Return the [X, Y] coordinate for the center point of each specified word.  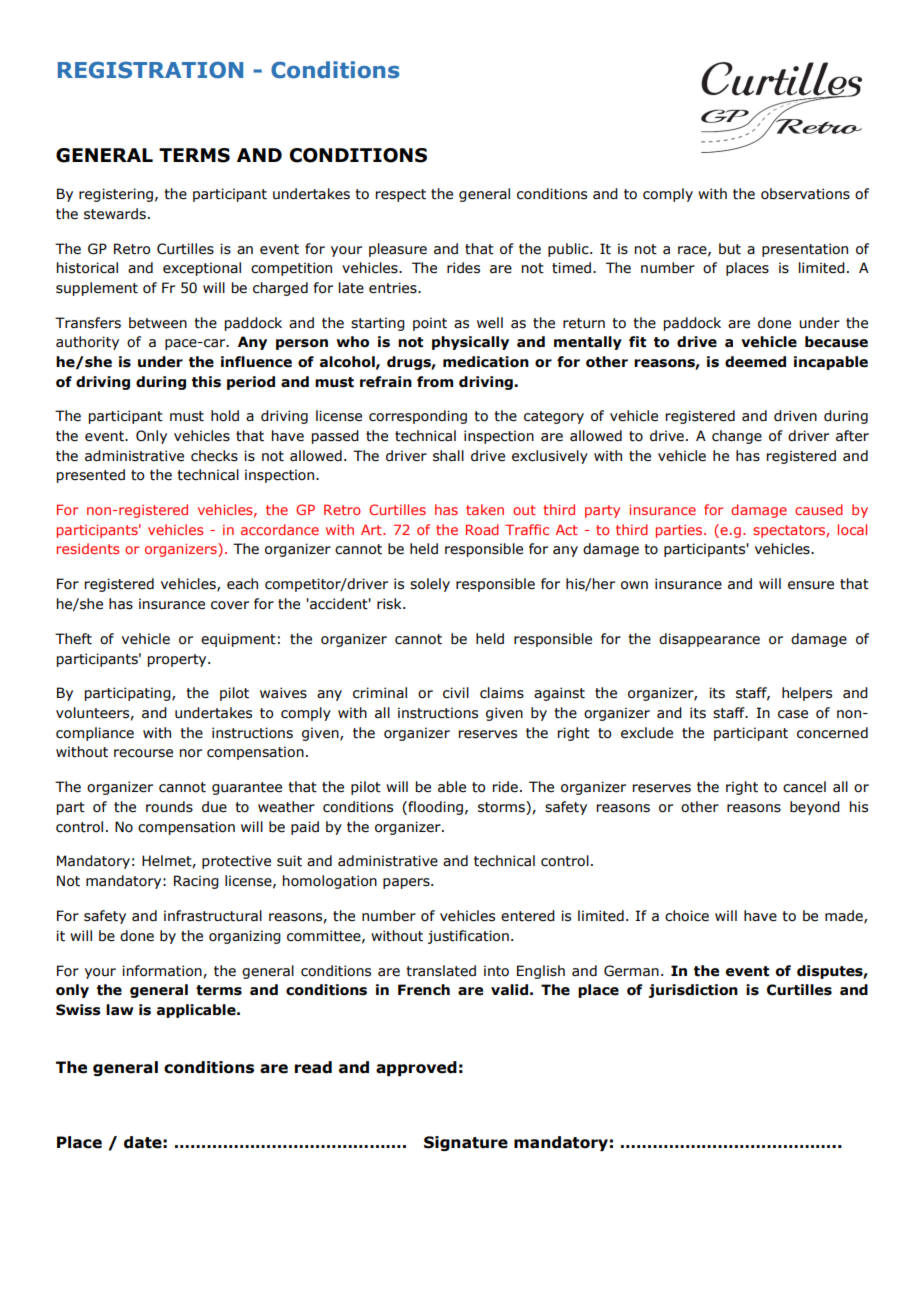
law [120, 1010]
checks [214, 456]
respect [401, 195]
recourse [143, 753]
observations [805, 194]
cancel [804, 787]
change [737, 437]
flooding [434, 808]
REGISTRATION [150, 70]
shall [448, 456]
